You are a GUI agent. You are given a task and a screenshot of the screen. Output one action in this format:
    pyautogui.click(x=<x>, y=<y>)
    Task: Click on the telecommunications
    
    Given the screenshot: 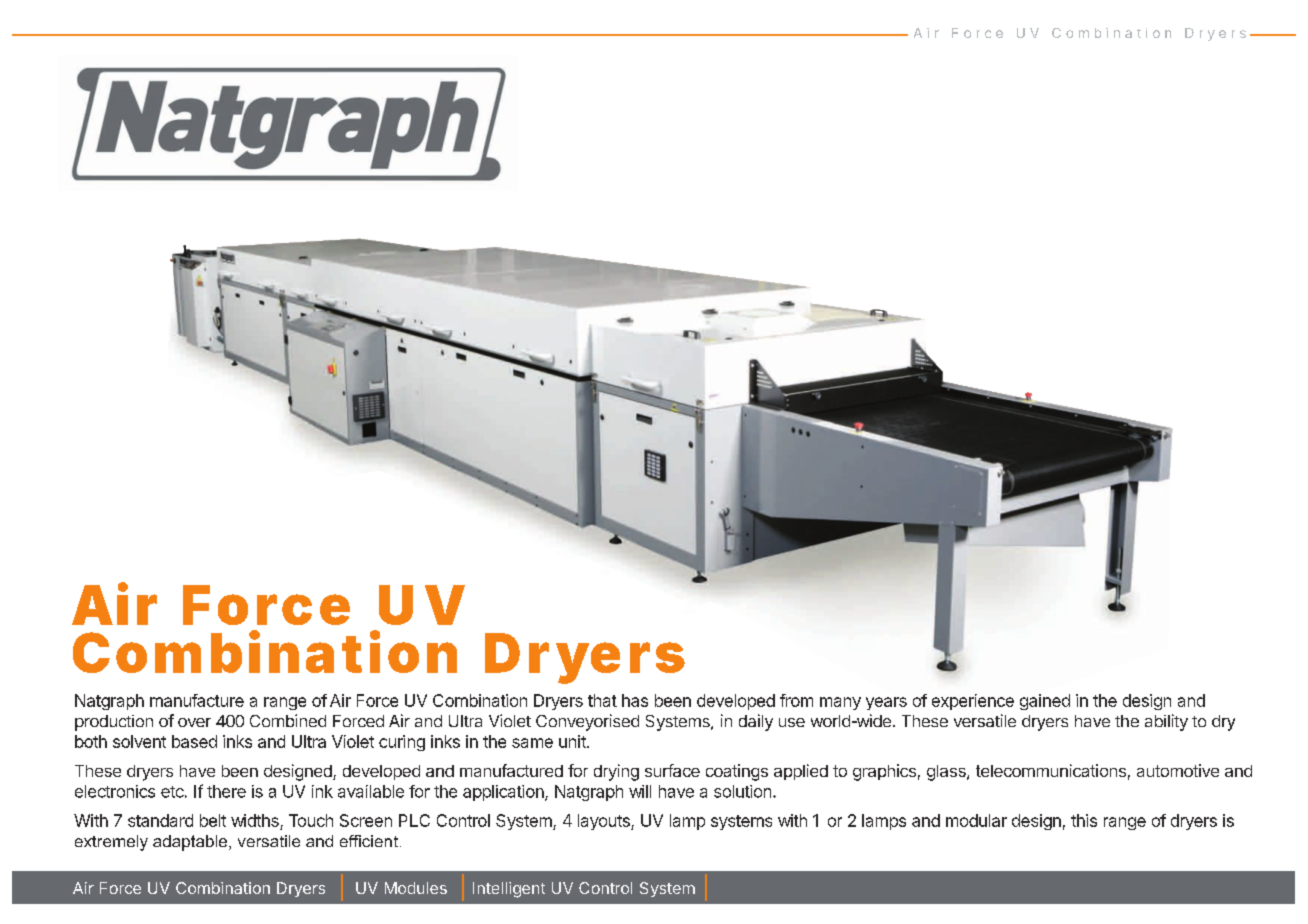 What is the action you would take?
    pyautogui.click(x=1051, y=770)
